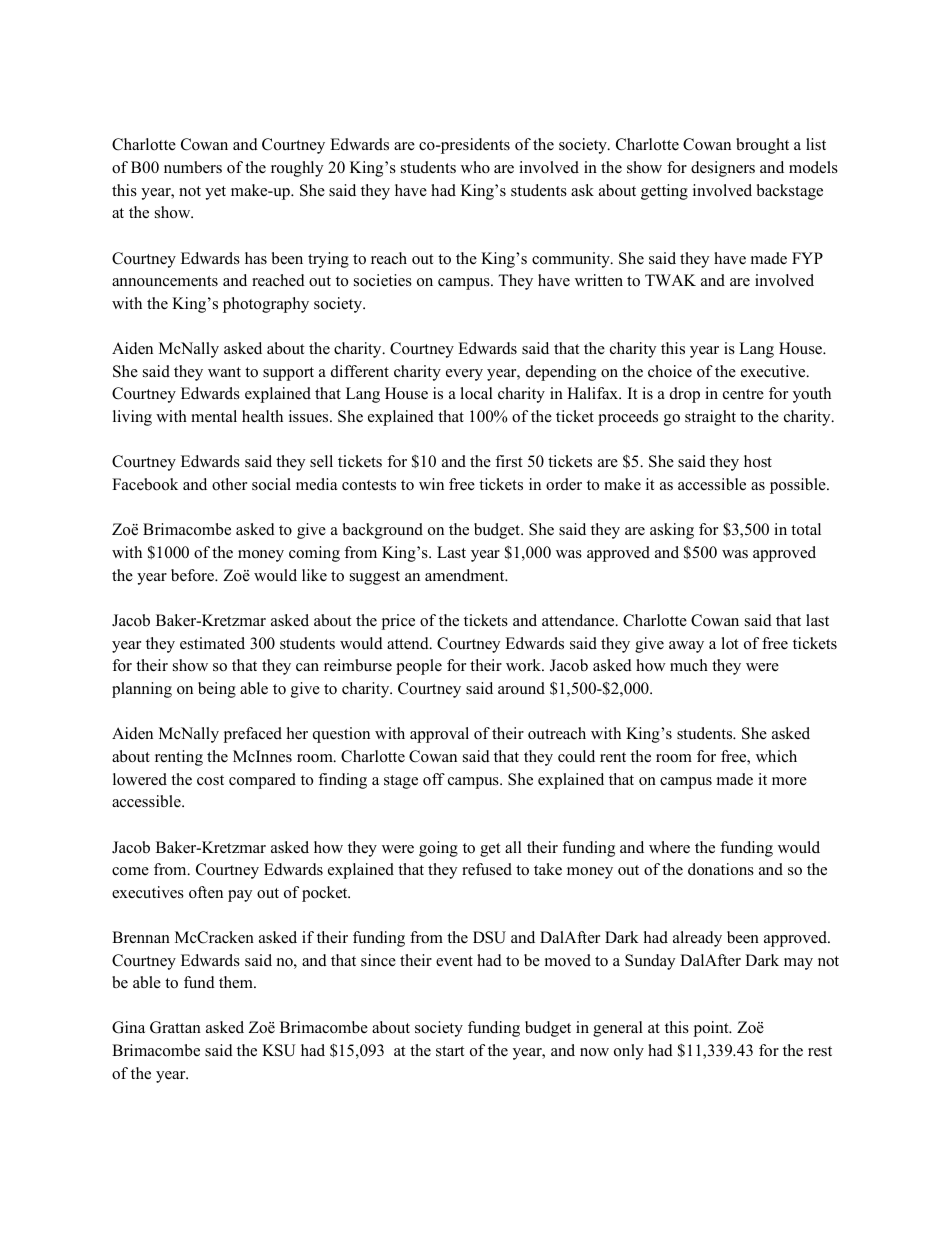 The image size is (952, 1233). I want to click on start, so click(450, 1051).
